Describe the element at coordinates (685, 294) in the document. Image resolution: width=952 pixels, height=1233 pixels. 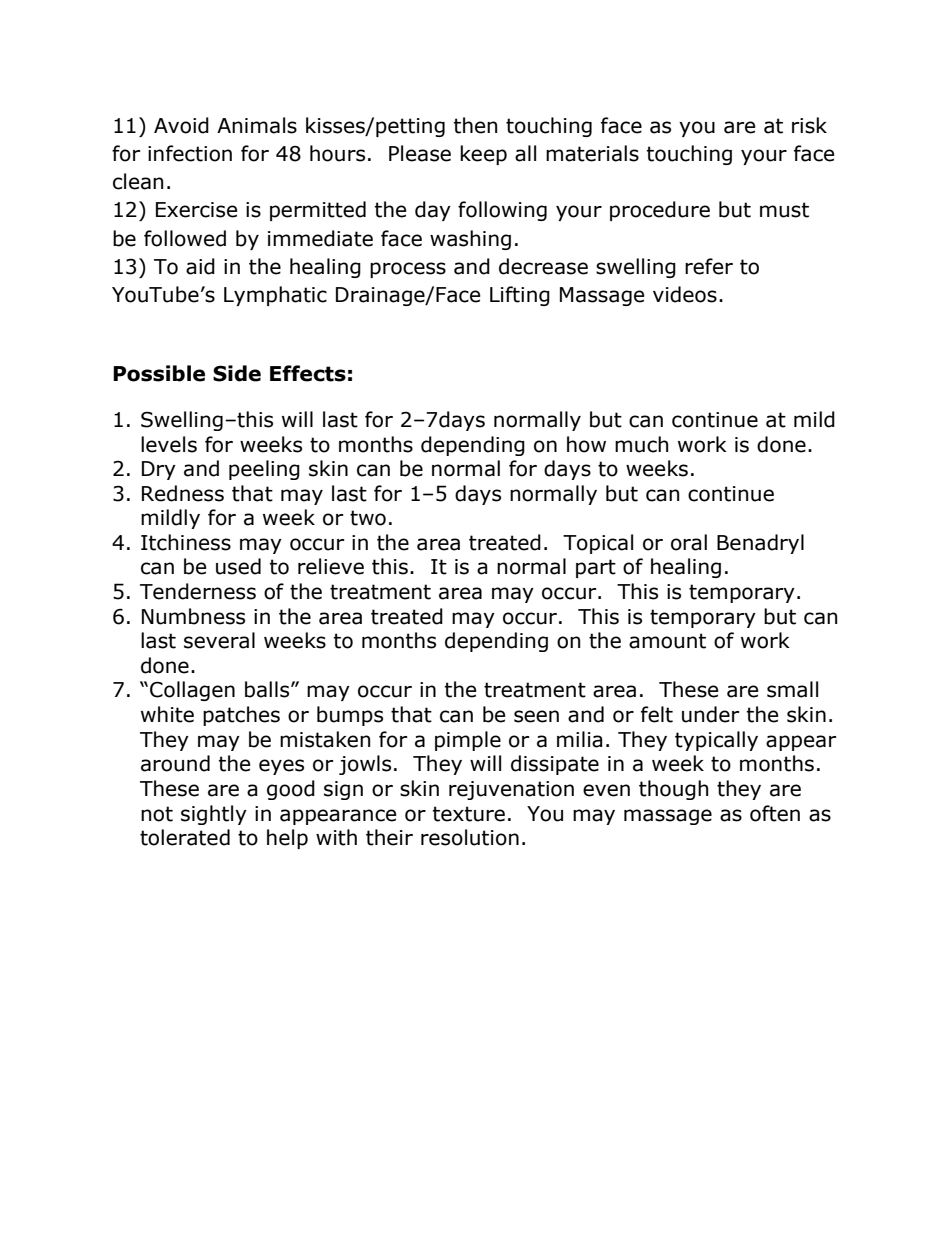
I see `videos` at that location.
